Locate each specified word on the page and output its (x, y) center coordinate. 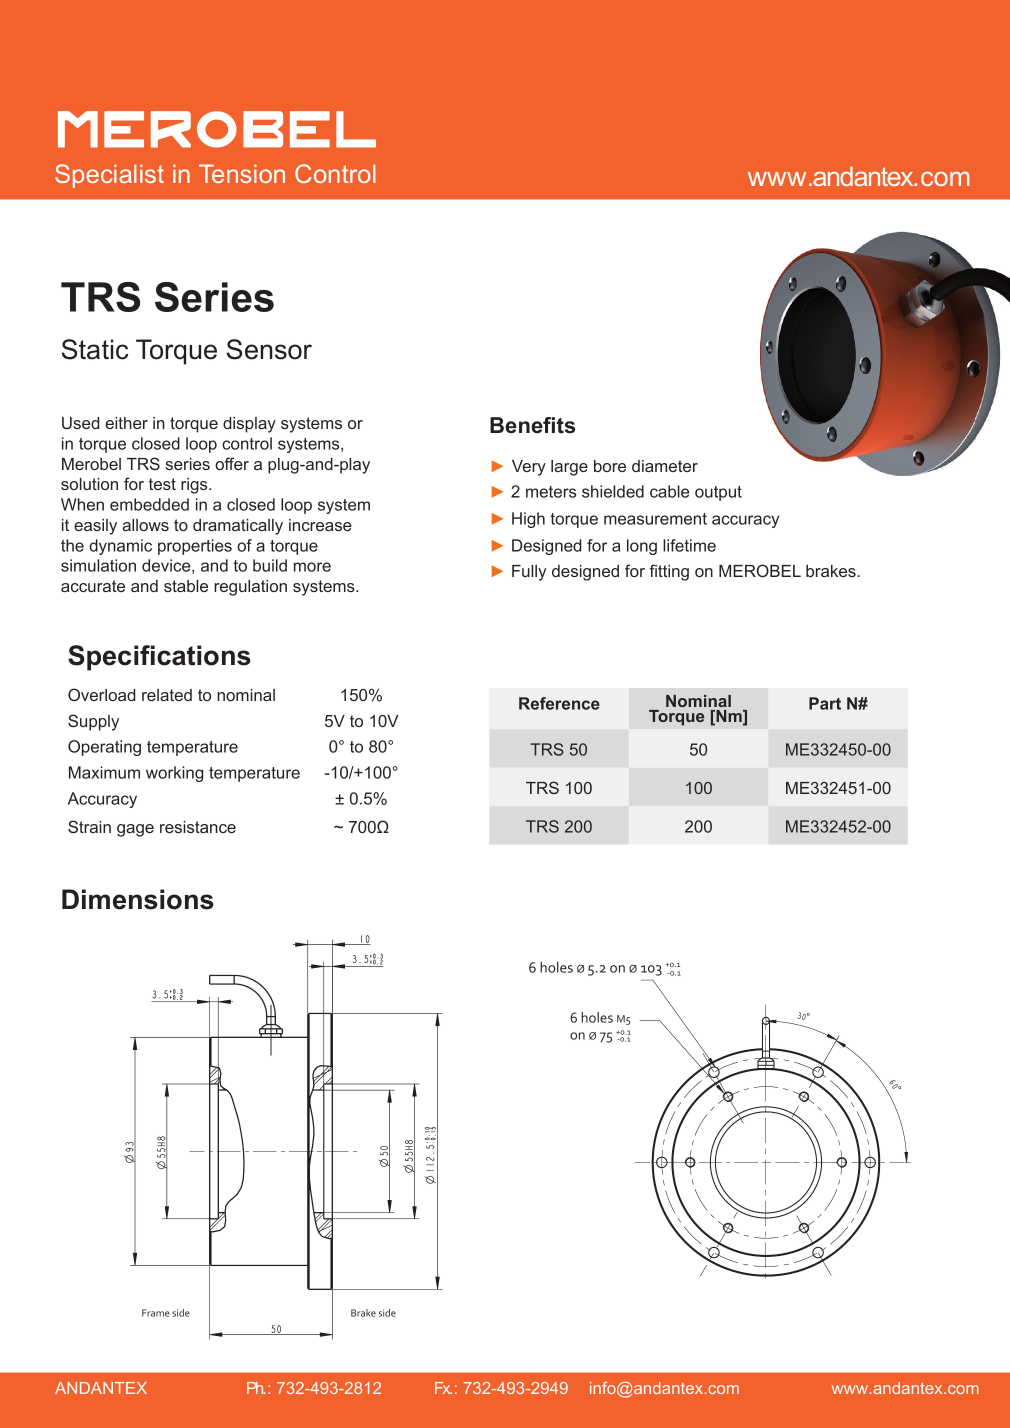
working (174, 774)
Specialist (109, 176)
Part (825, 703)
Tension (242, 173)
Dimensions (138, 899)
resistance (198, 827)
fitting (669, 572)
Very (529, 468)
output (718, 493)
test (162, 484)
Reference (559, 703)
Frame (156, 1313)
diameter (665, 466)
